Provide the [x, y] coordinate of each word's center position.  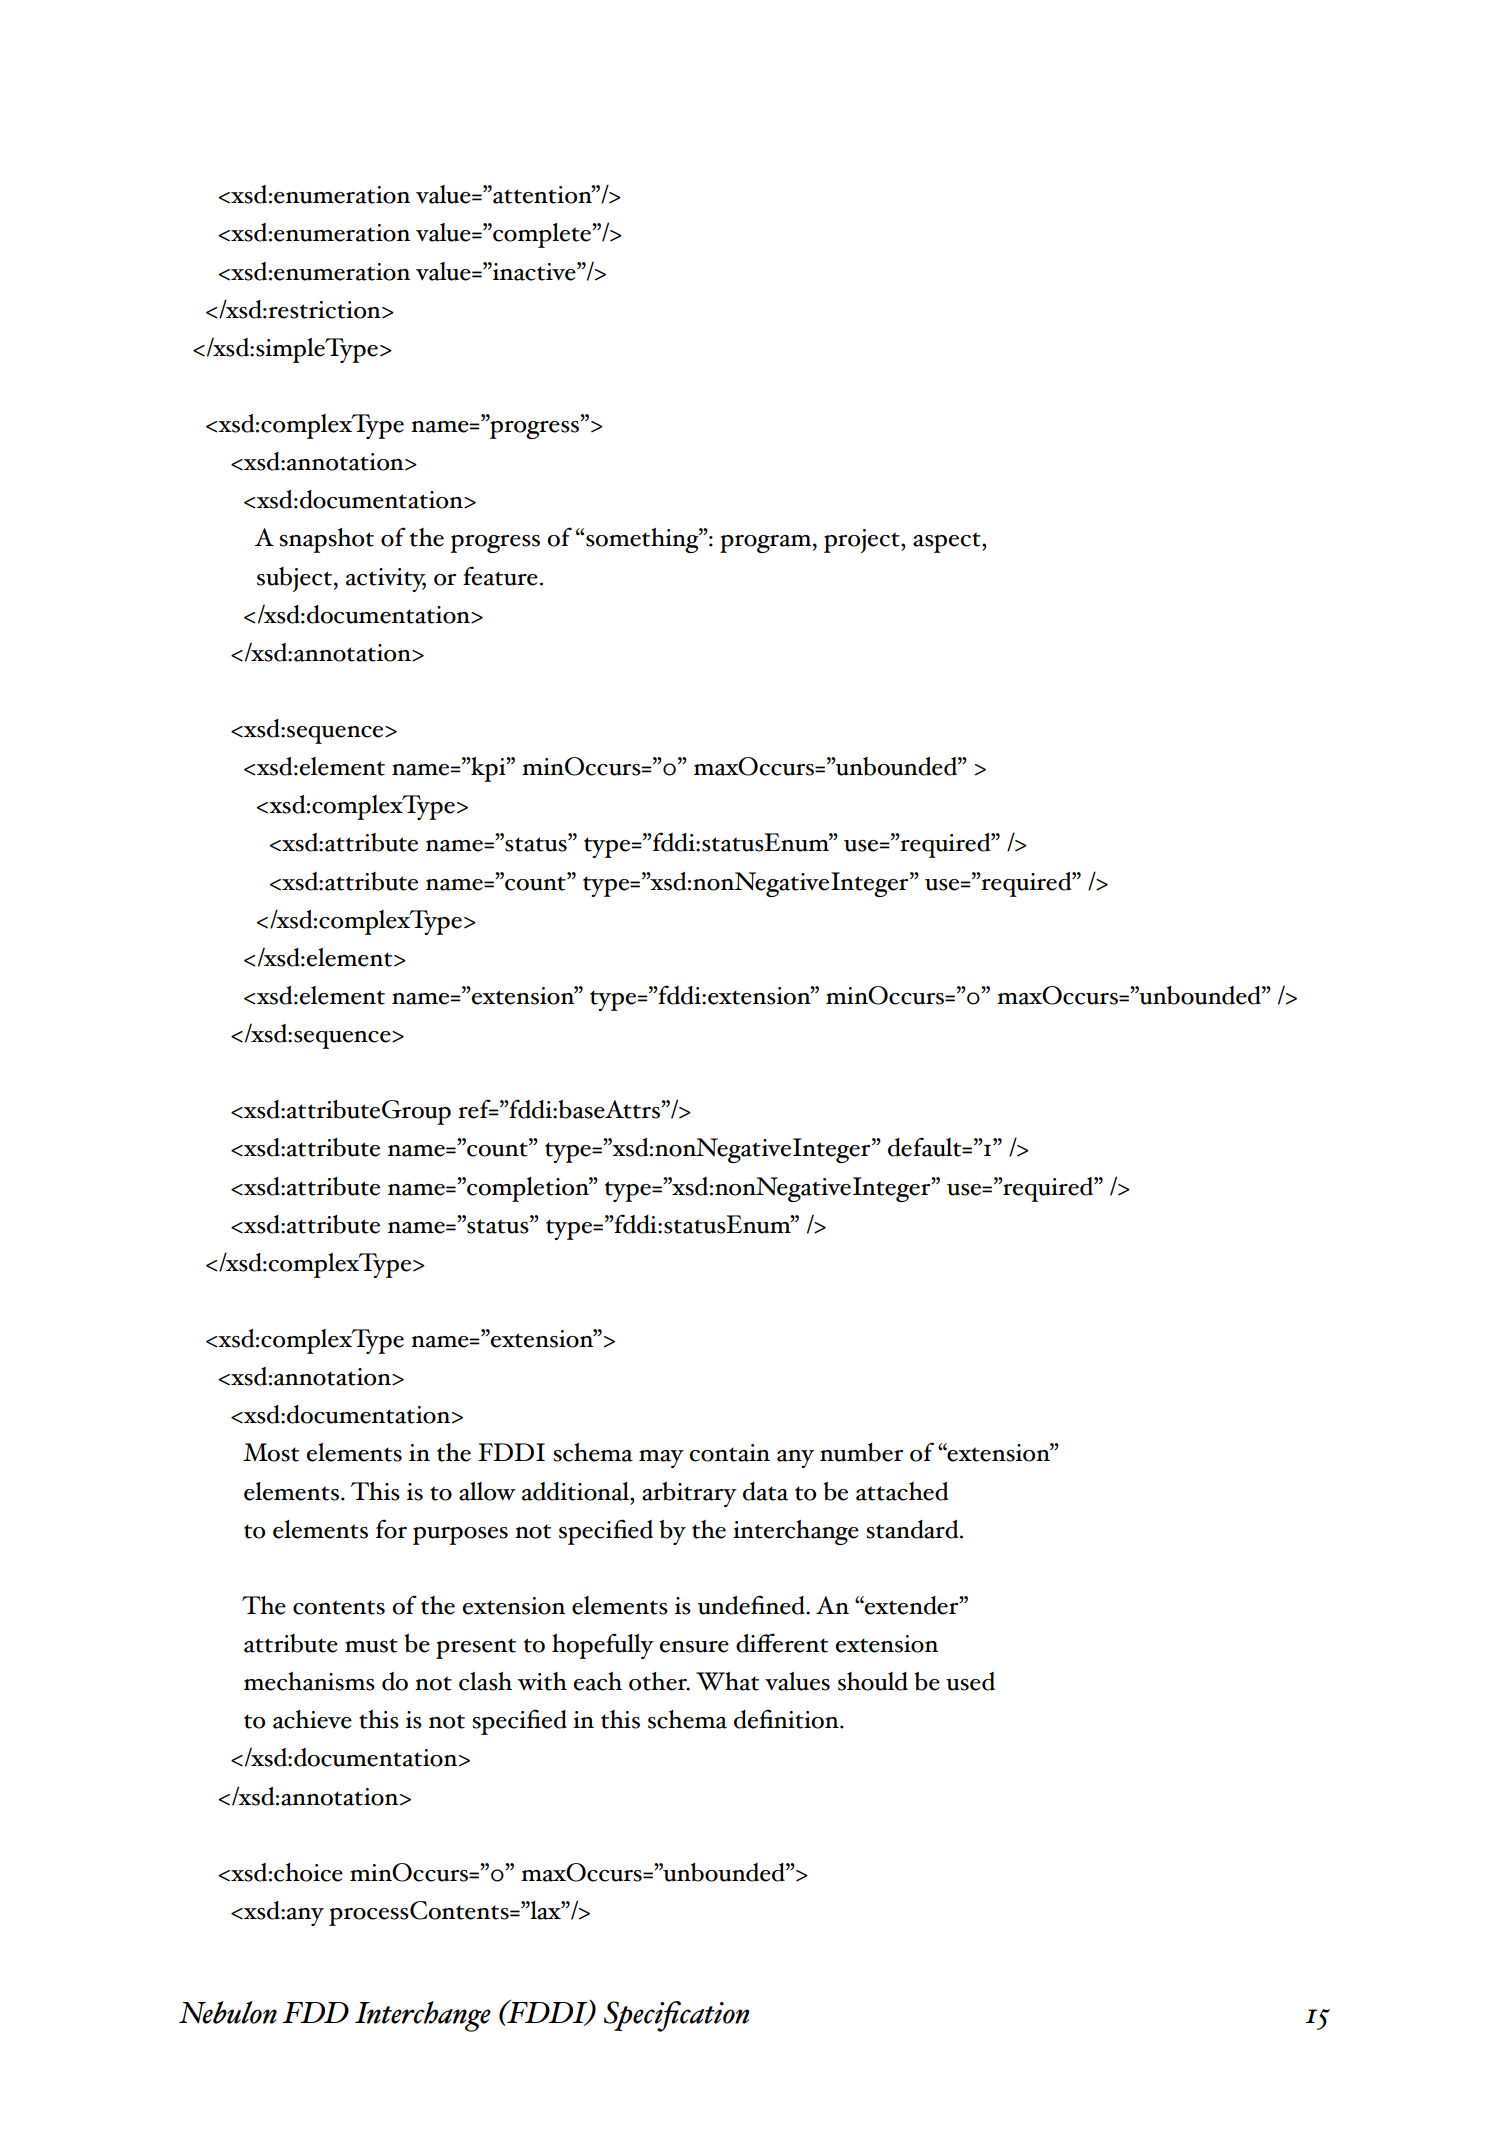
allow [487, 1491]
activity [386, 580]
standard [913, 1529]
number [861, 1452]
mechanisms [309, 1681]
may [661, 1459]
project [863, 541]
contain [729, 1453]
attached [902, 1491]
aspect [948, 542]
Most [271, 1452]
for [391, 1529]
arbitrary [689, 1494]
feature [500, 576]
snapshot [326, 540]
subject [294, 579]
